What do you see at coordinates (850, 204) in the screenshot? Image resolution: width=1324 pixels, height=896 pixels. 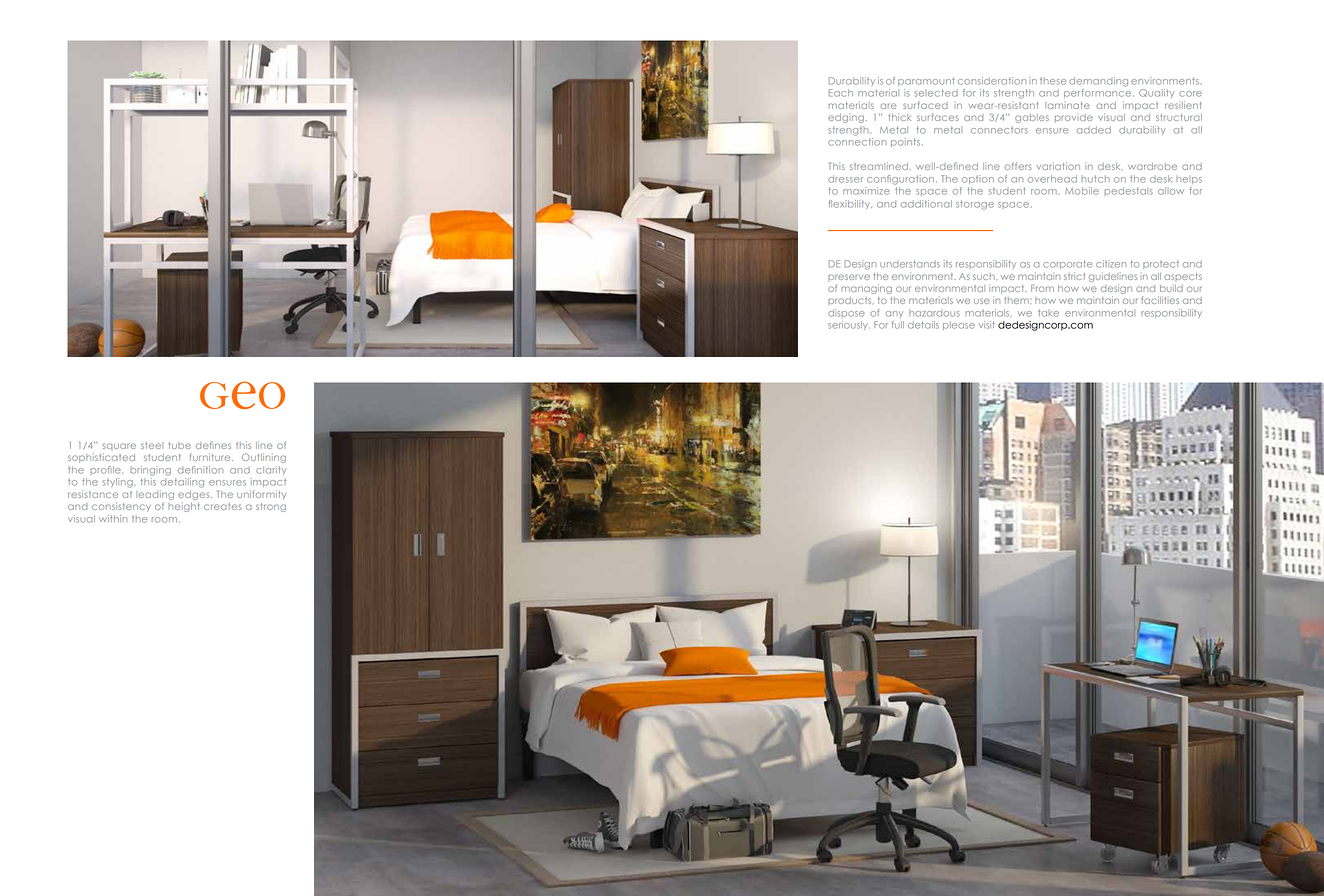 I see `flexibility` at bounding box center [850, 204].
